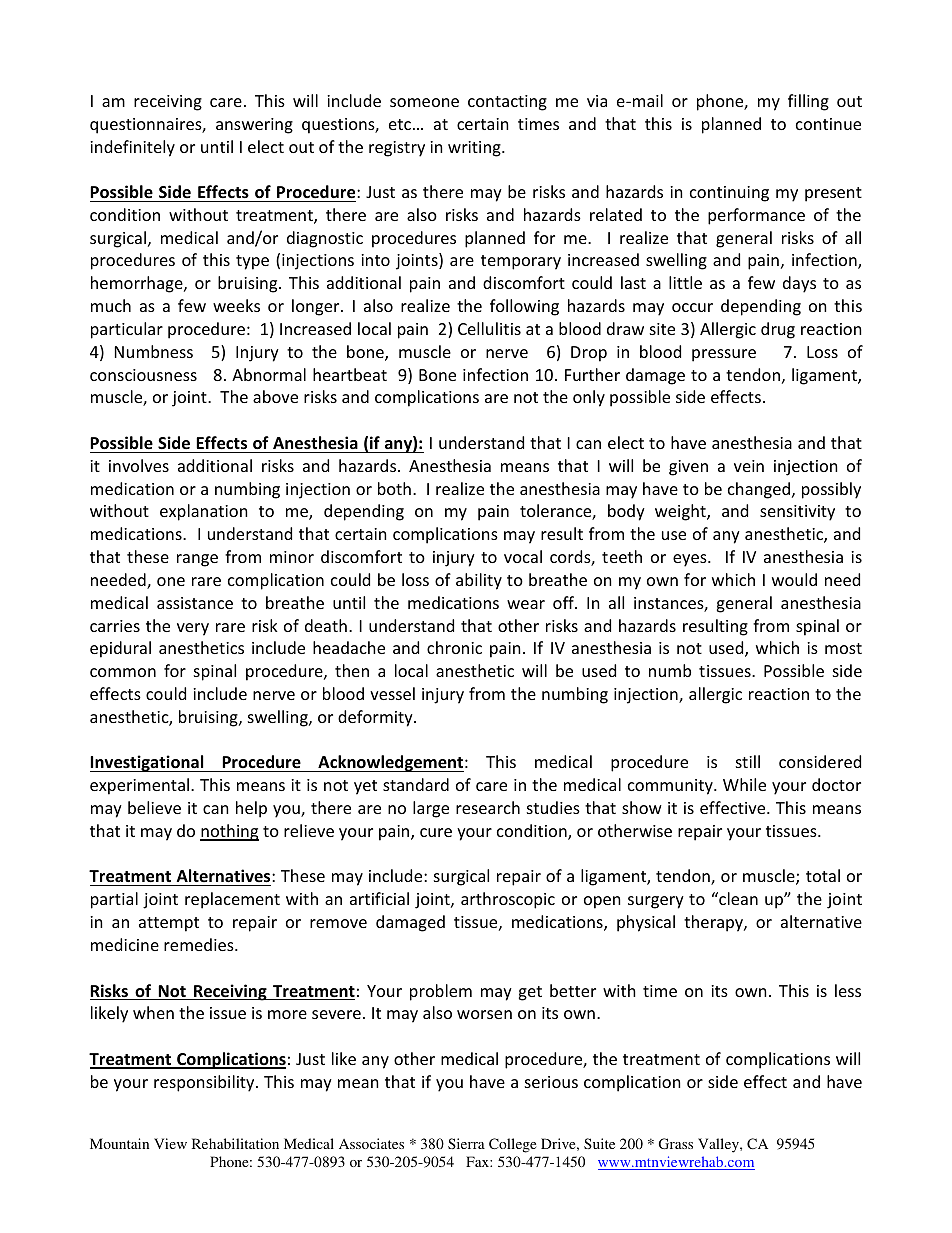 The height and width of the document is (1233, 952). Describe the element at coordinates (676, 1143) in the document. I see `Grass` at that location.
